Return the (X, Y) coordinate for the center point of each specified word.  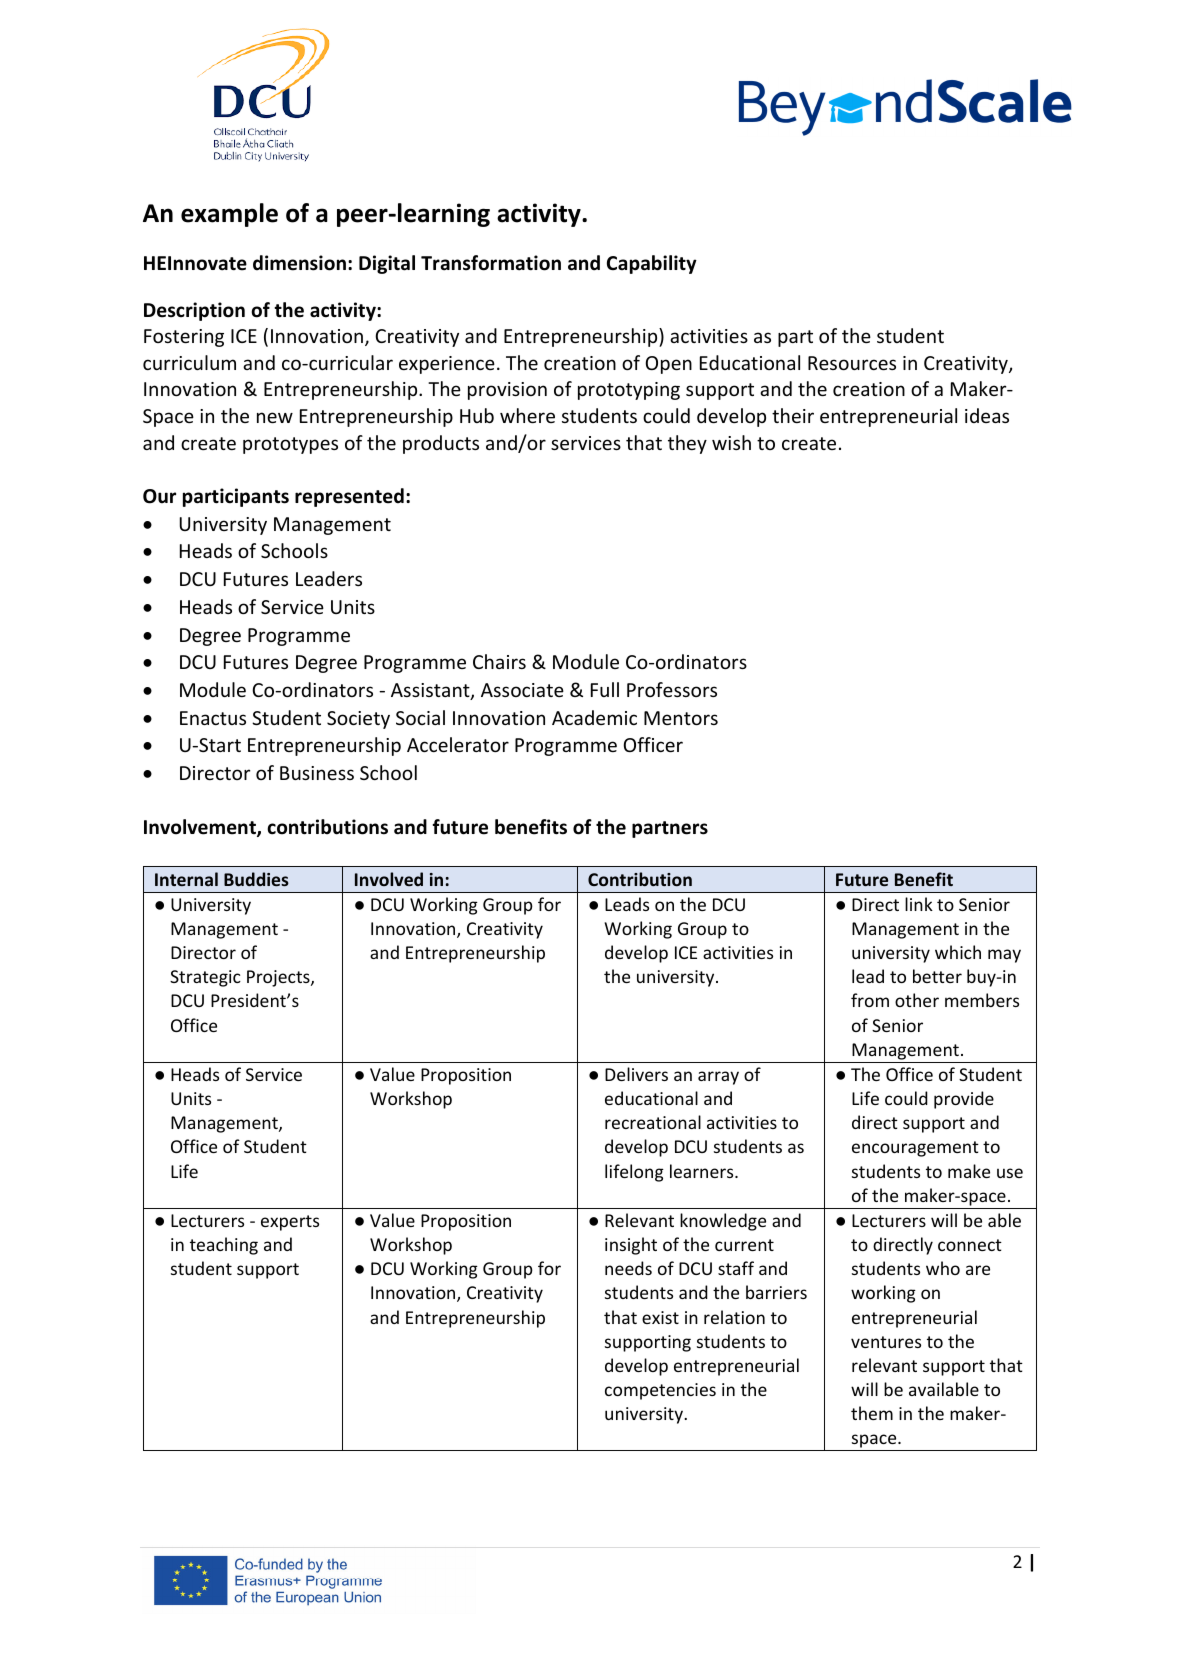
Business (317, 773)
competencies (660, 1391)
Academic (594, 717)
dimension (299, 263)
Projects (279, 978)
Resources (852, 363)
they (687, 444)
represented (349, 497)
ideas (987, 415)
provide (964, 1100)
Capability (652, 264)
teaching (224, 1246)
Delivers (636, 1074)
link (919, 904)
